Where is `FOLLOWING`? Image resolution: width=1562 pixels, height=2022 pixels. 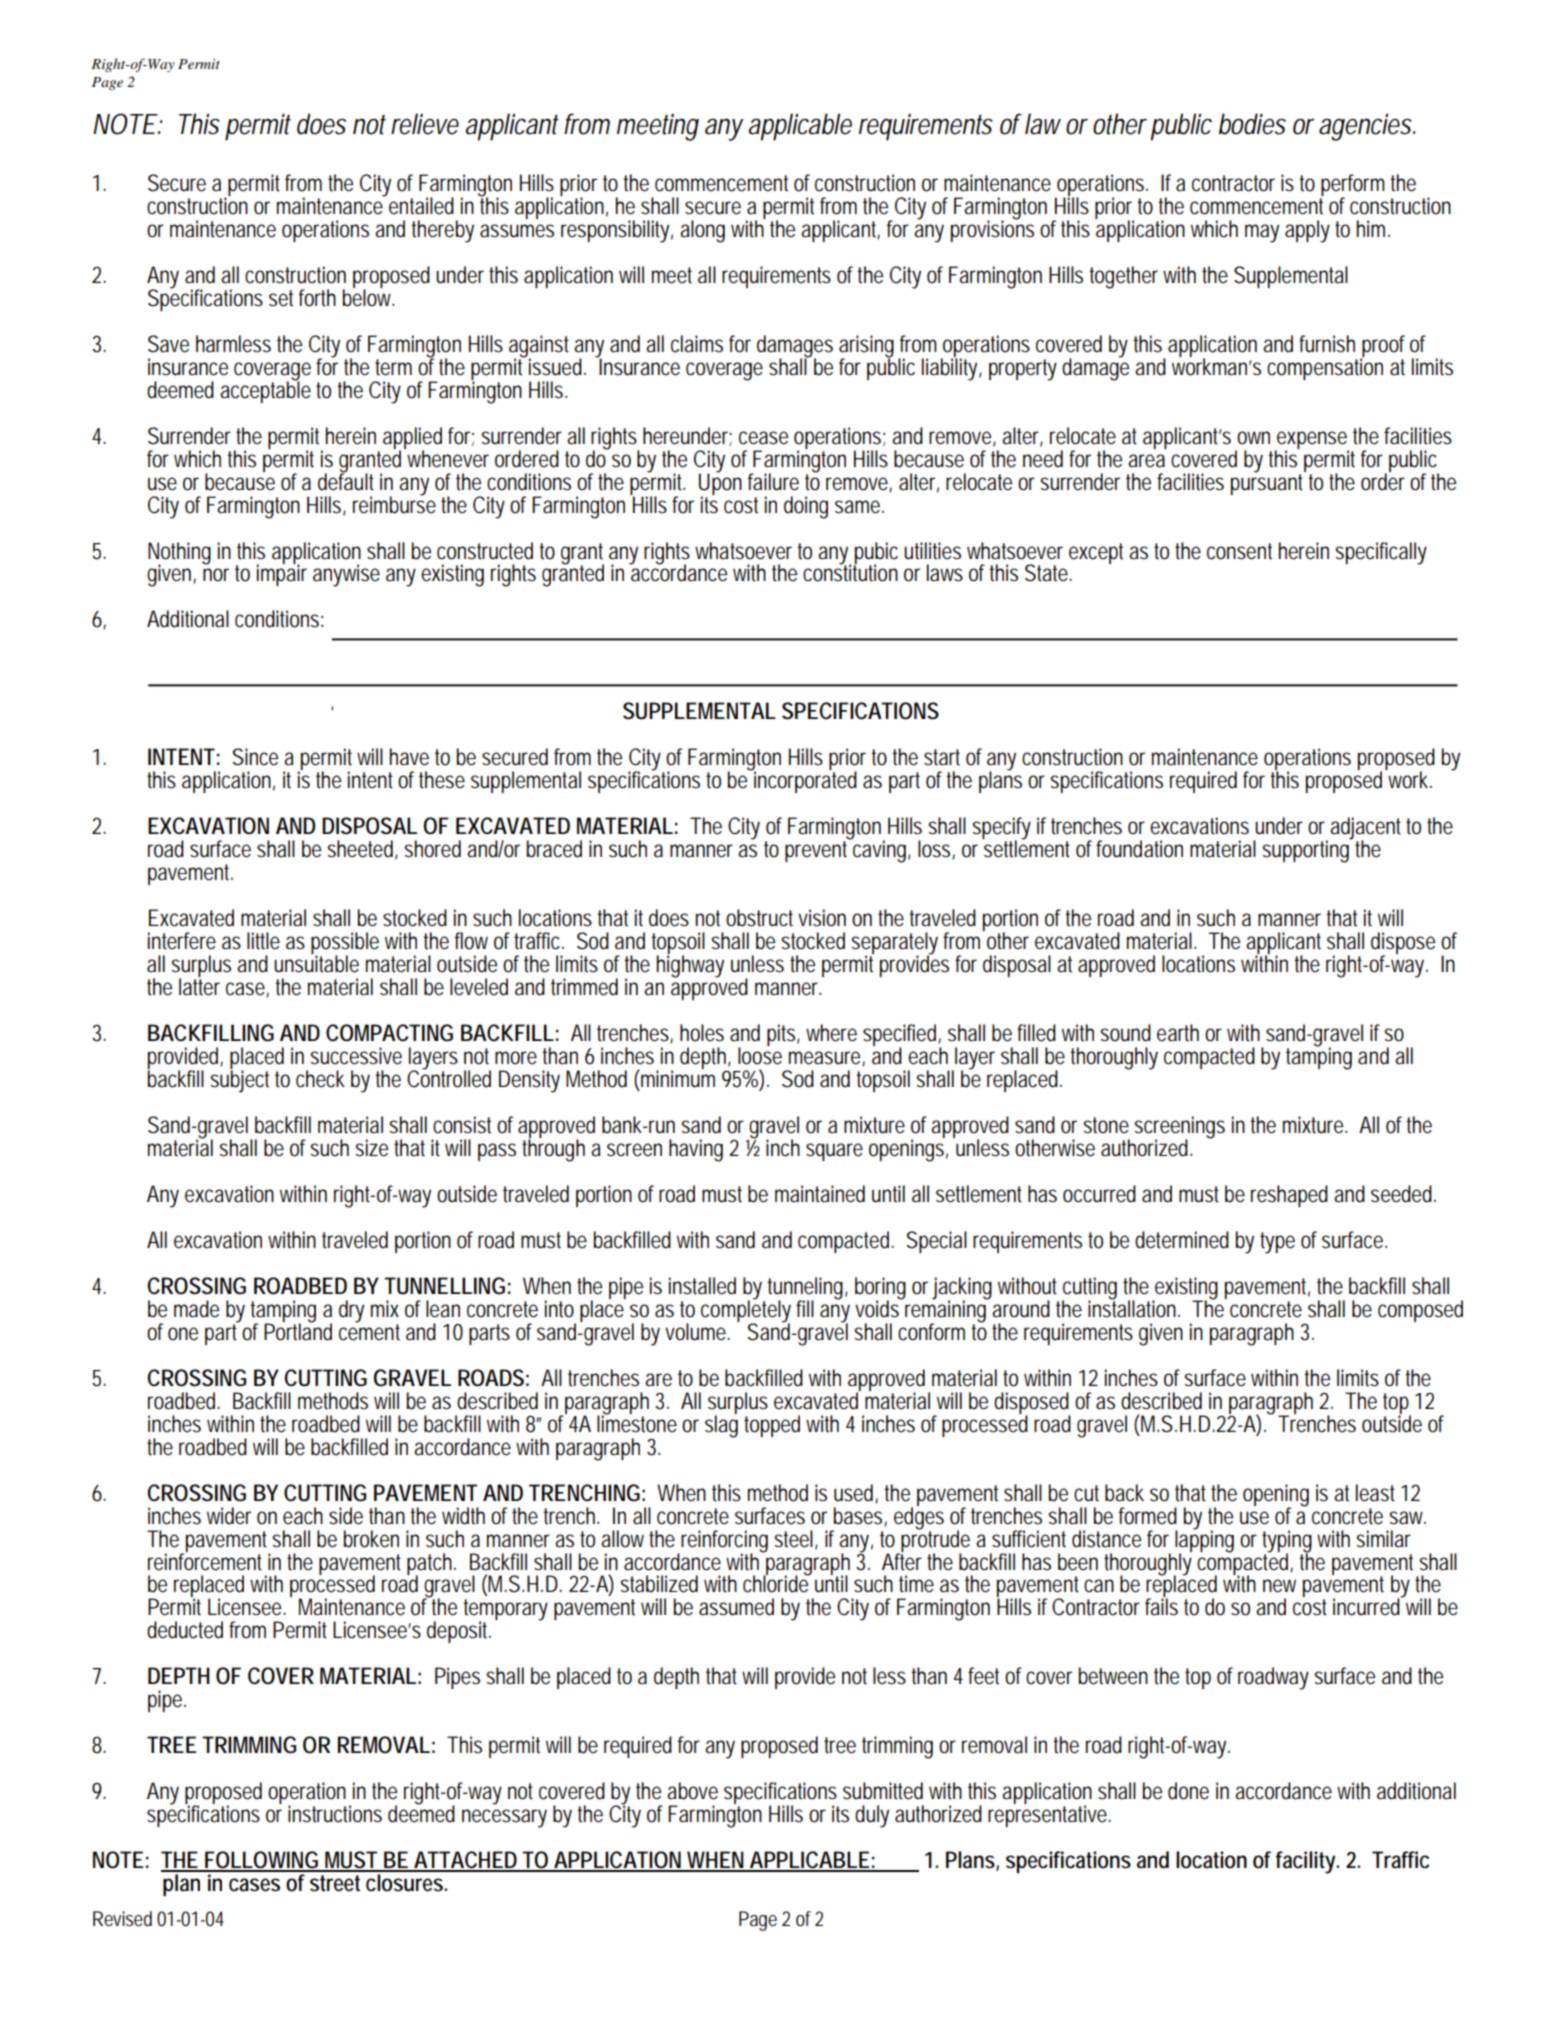 FOLLOWING is located at coordinates (263, 1861).
